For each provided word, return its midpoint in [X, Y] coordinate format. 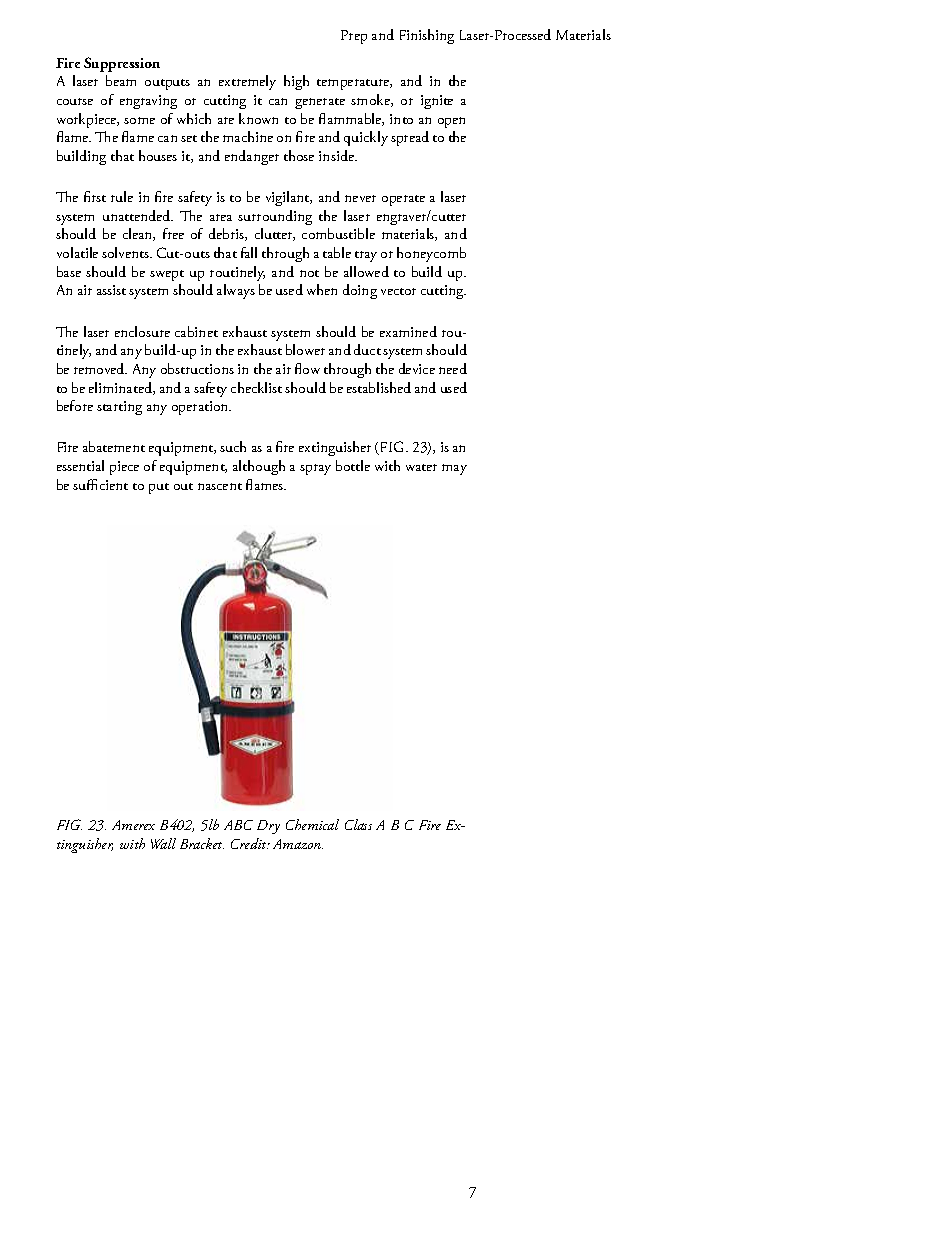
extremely [247, 82]
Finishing [427, 36]
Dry [268, 827]
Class [358, 824]
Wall [163, 843]
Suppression [122, 64]
